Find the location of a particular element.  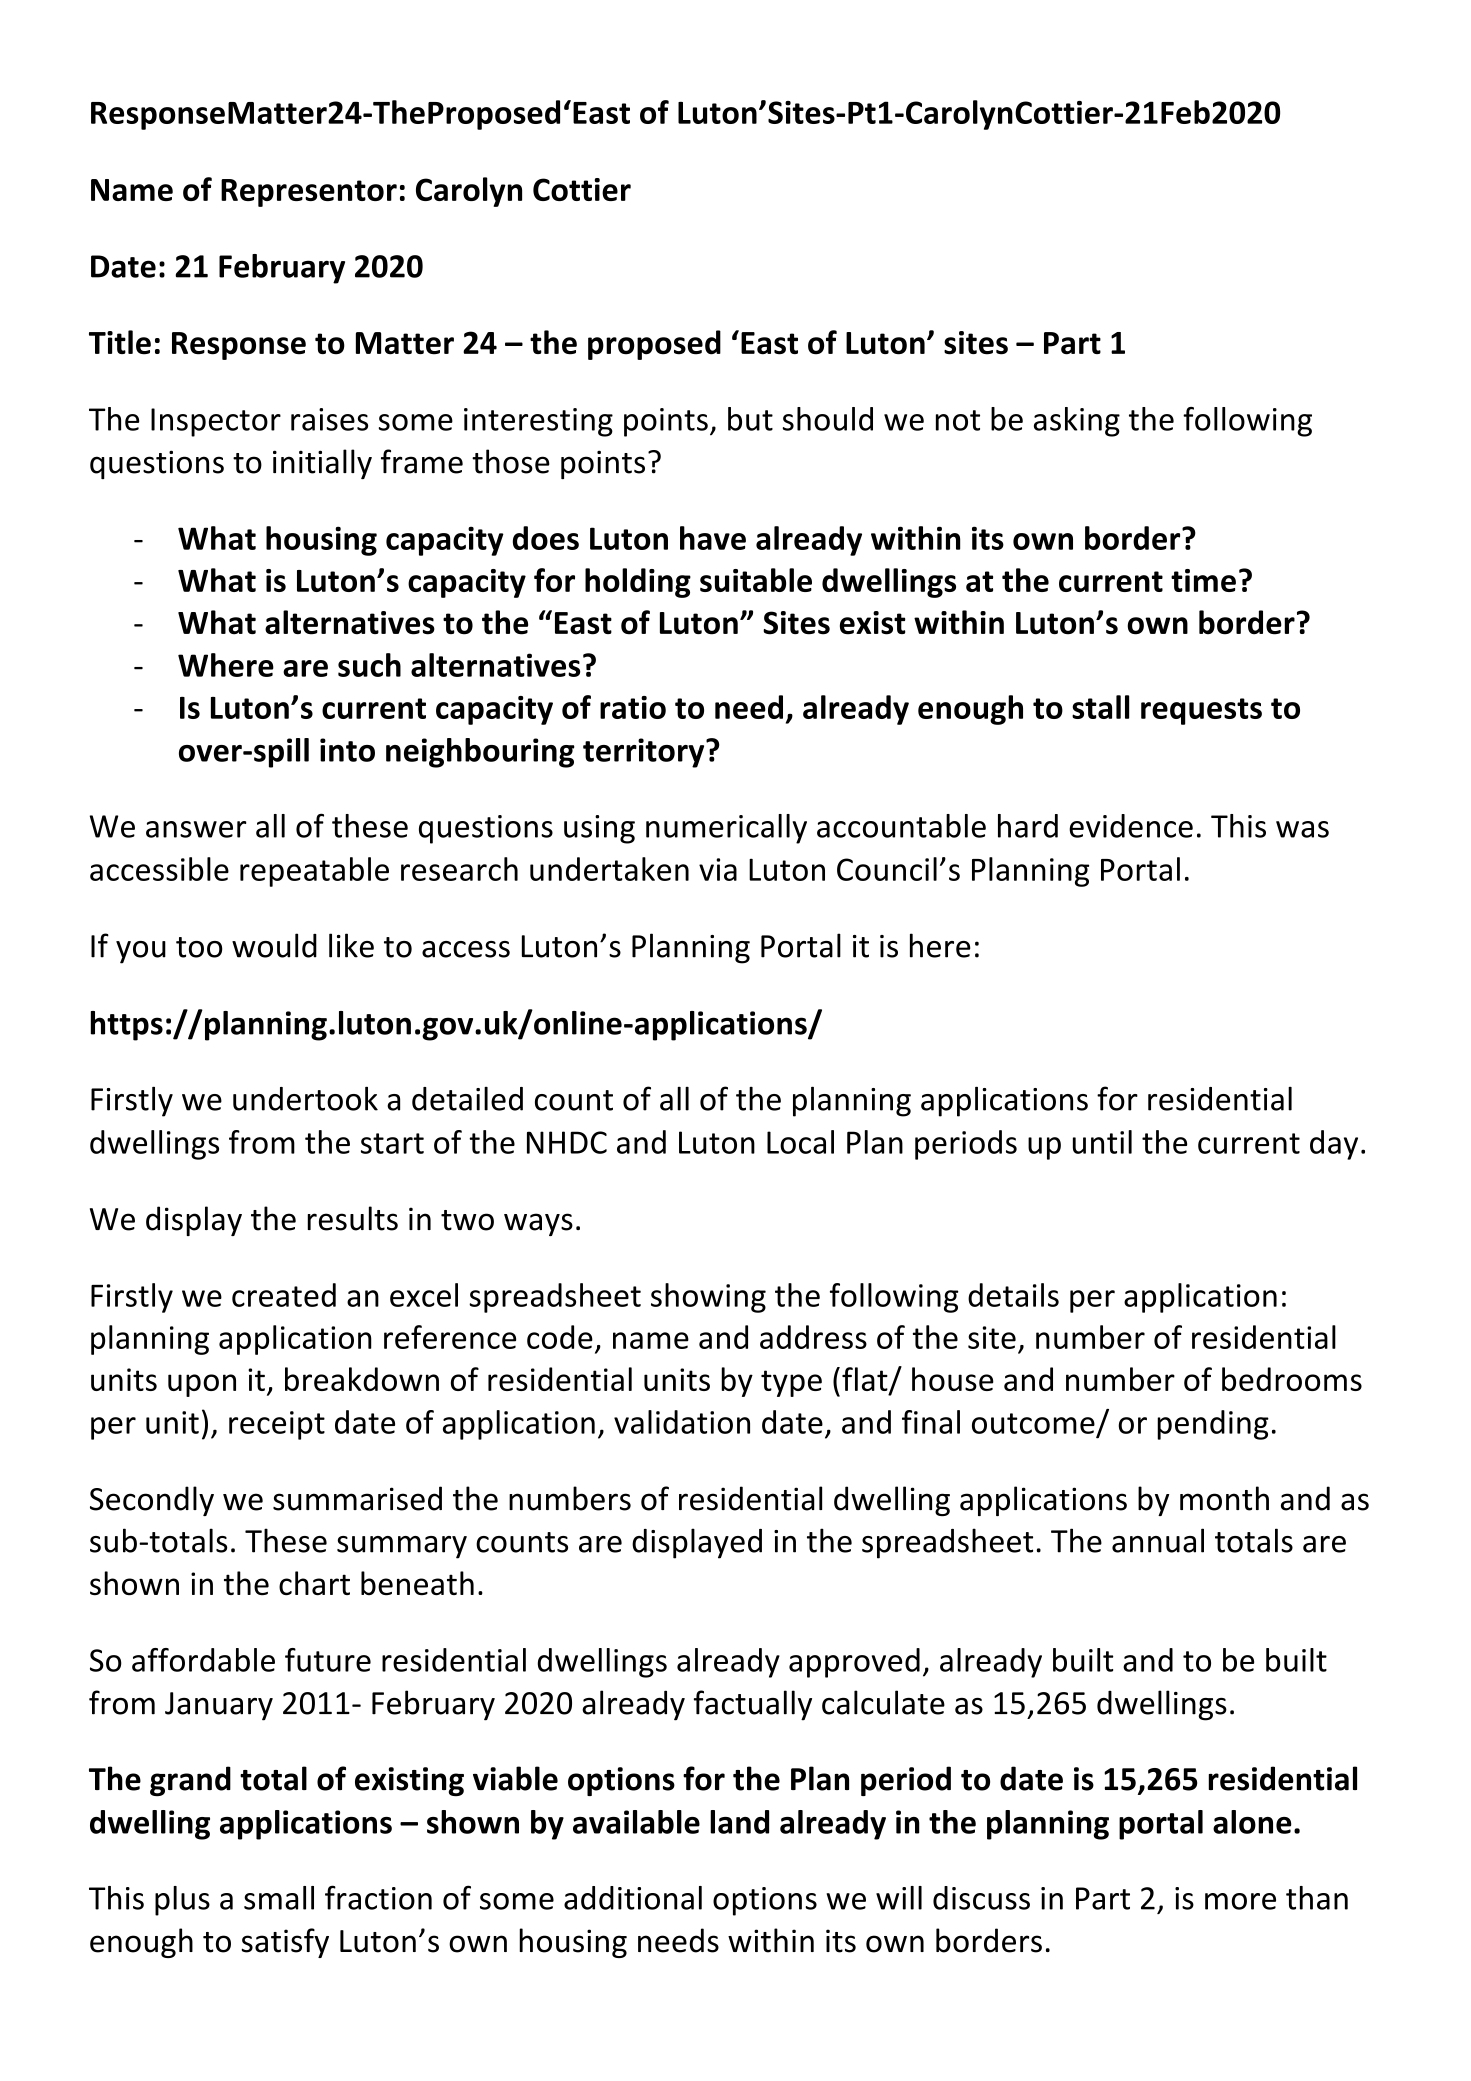

asking is located at coordinates (1077, 422).
